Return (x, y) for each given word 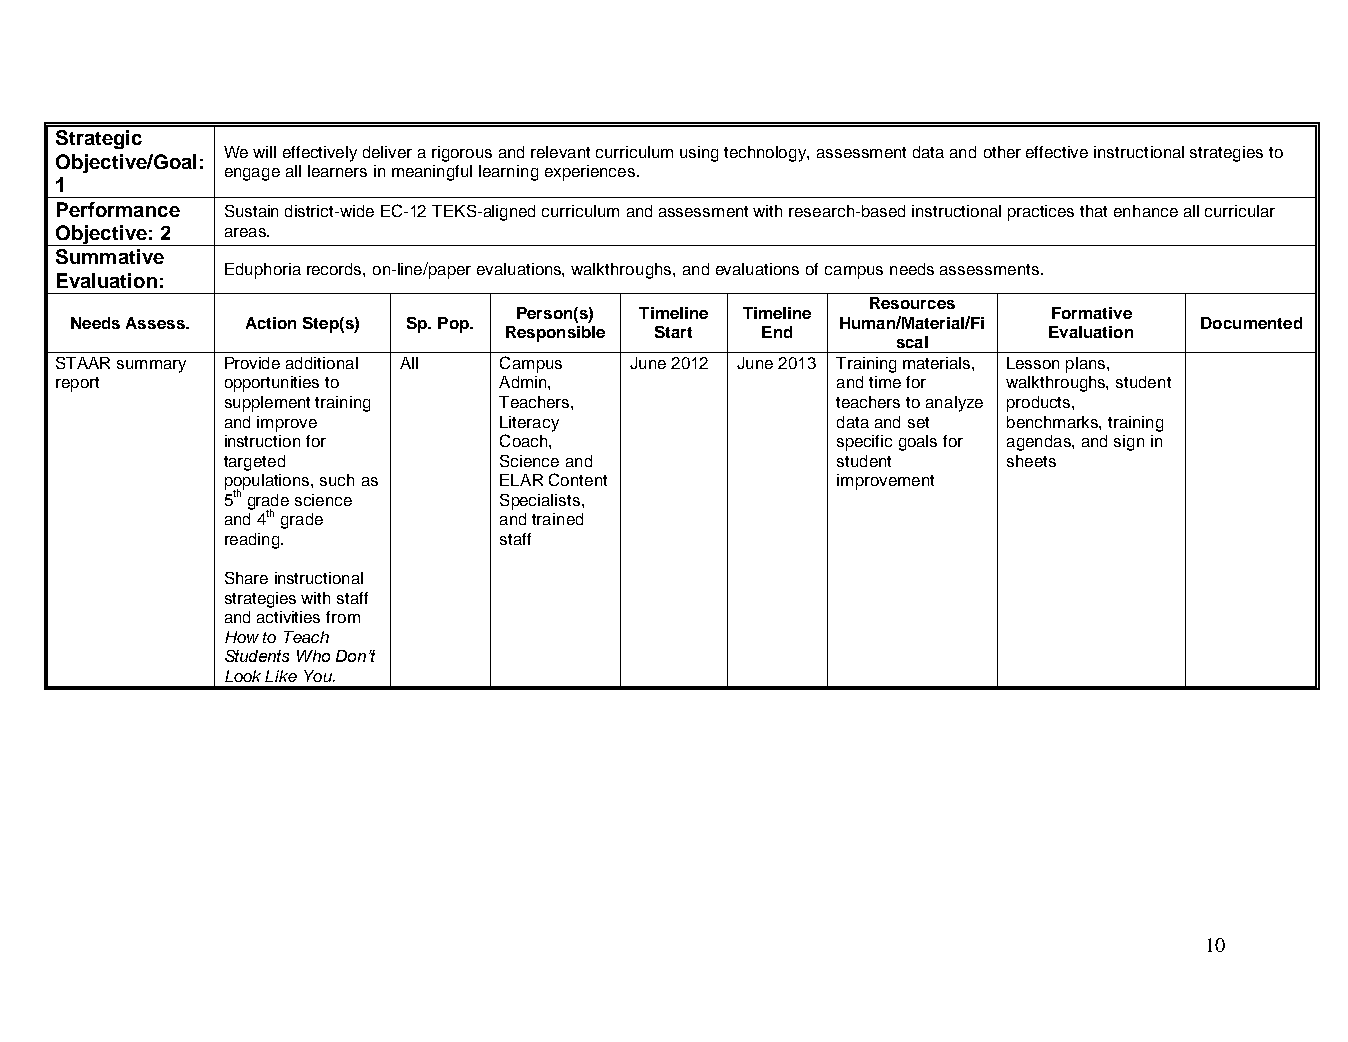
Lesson (1033, 363)
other (1002, 152)
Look (243, 676)
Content (578, 479)
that (1093, 211)
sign (1129, 443)
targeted (254, 463)
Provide (252, 363)
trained (557, 519)
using (699, 154)
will (264, 152)
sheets (1031, 461)
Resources (912, 303)
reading (253, 541)
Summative (110, 256)
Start (673, 332)
